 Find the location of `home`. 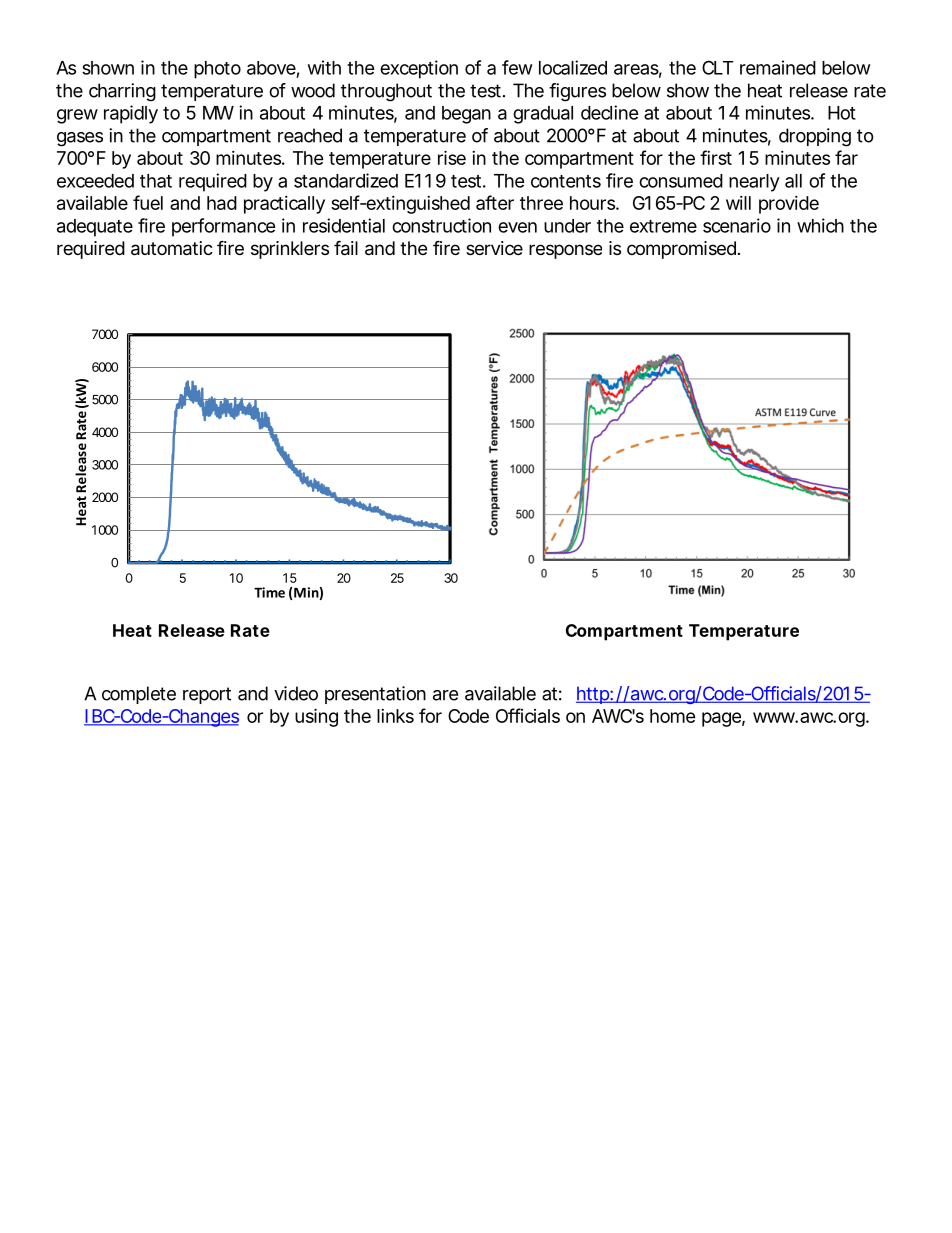

home is located at coordinates (673, 716).
